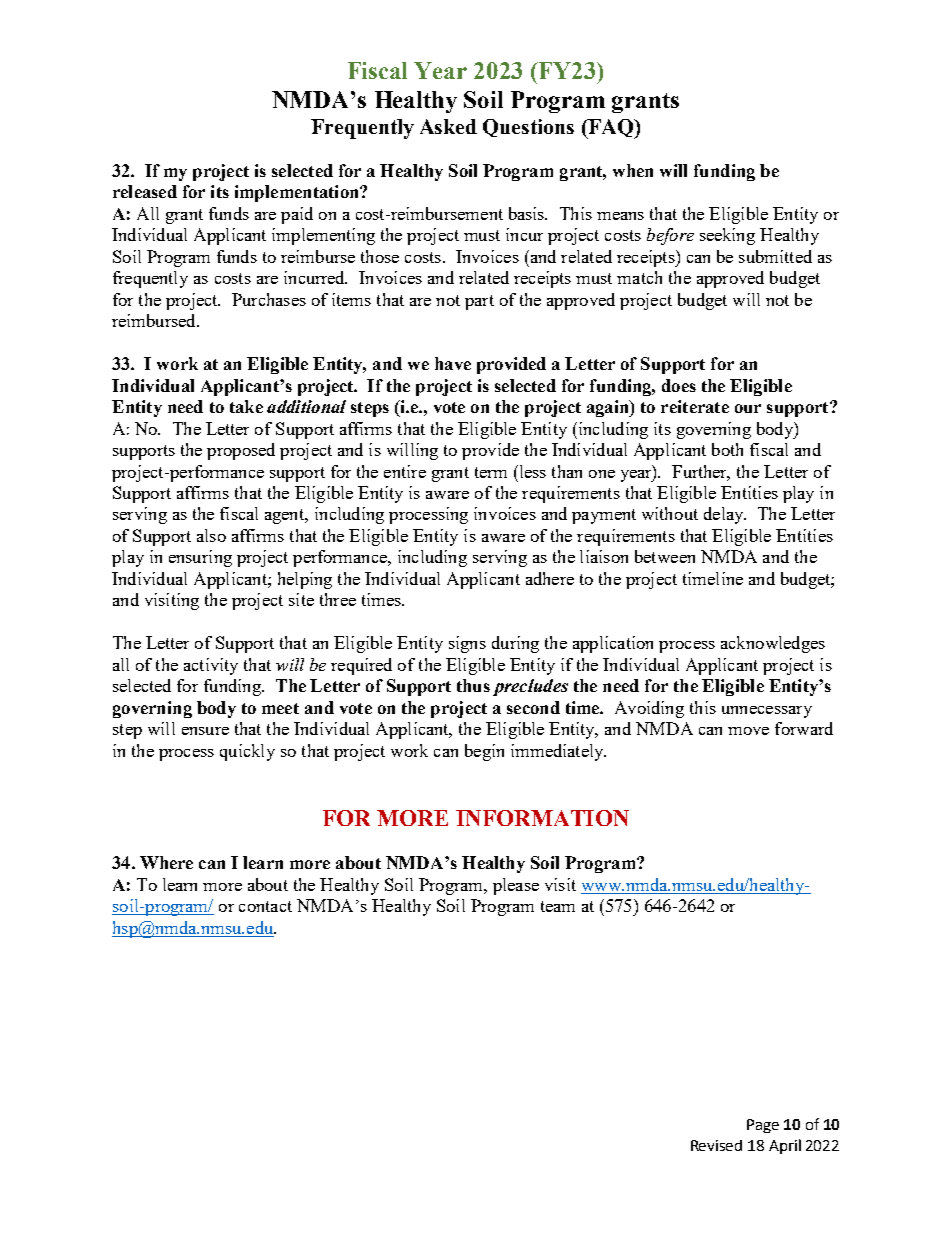  I want to click on Revised, so click(716, 1145).
